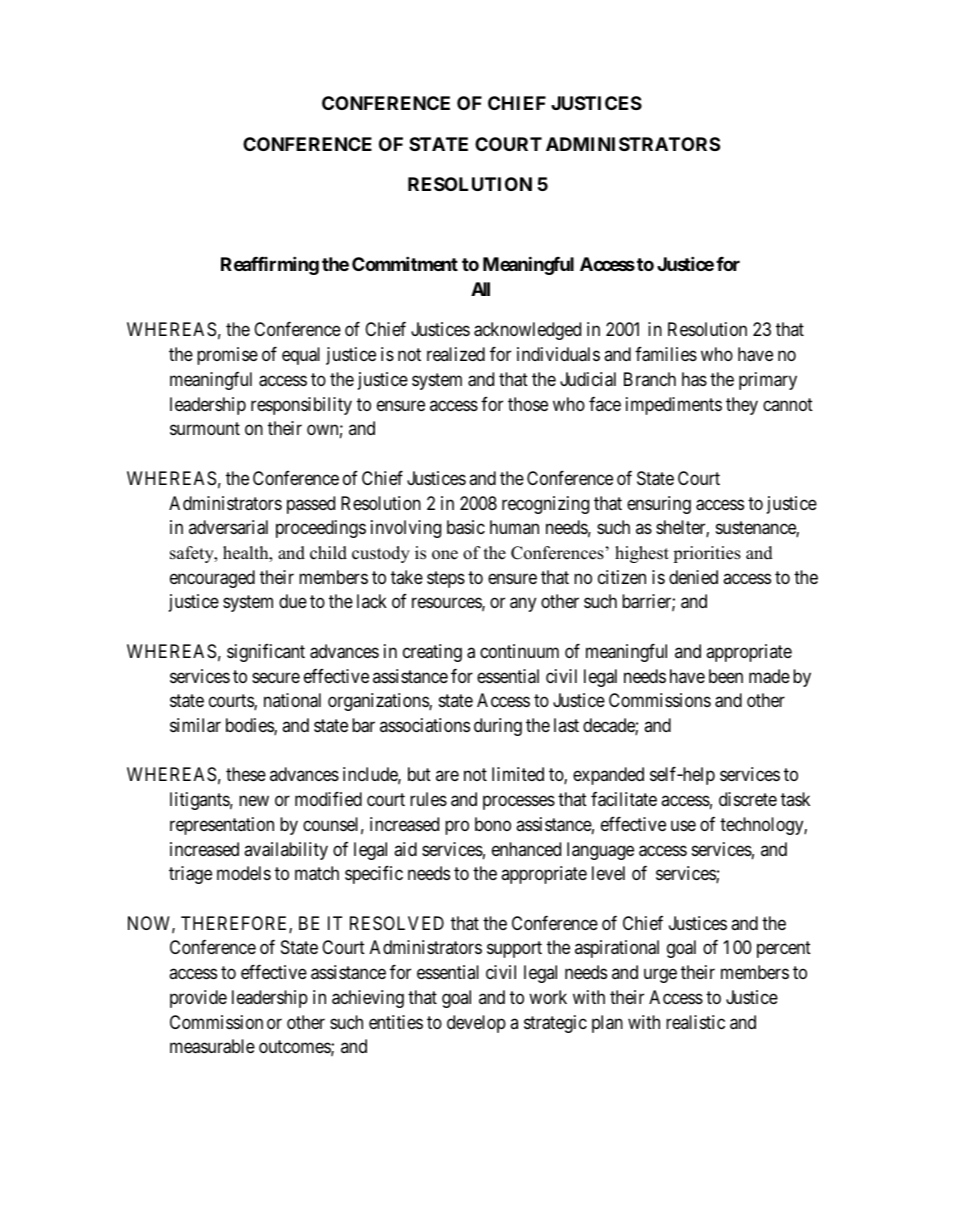  What do you see at coordinates (695, 1022) in the image?
I see `realistic` at bounding box center [695, 1022].
